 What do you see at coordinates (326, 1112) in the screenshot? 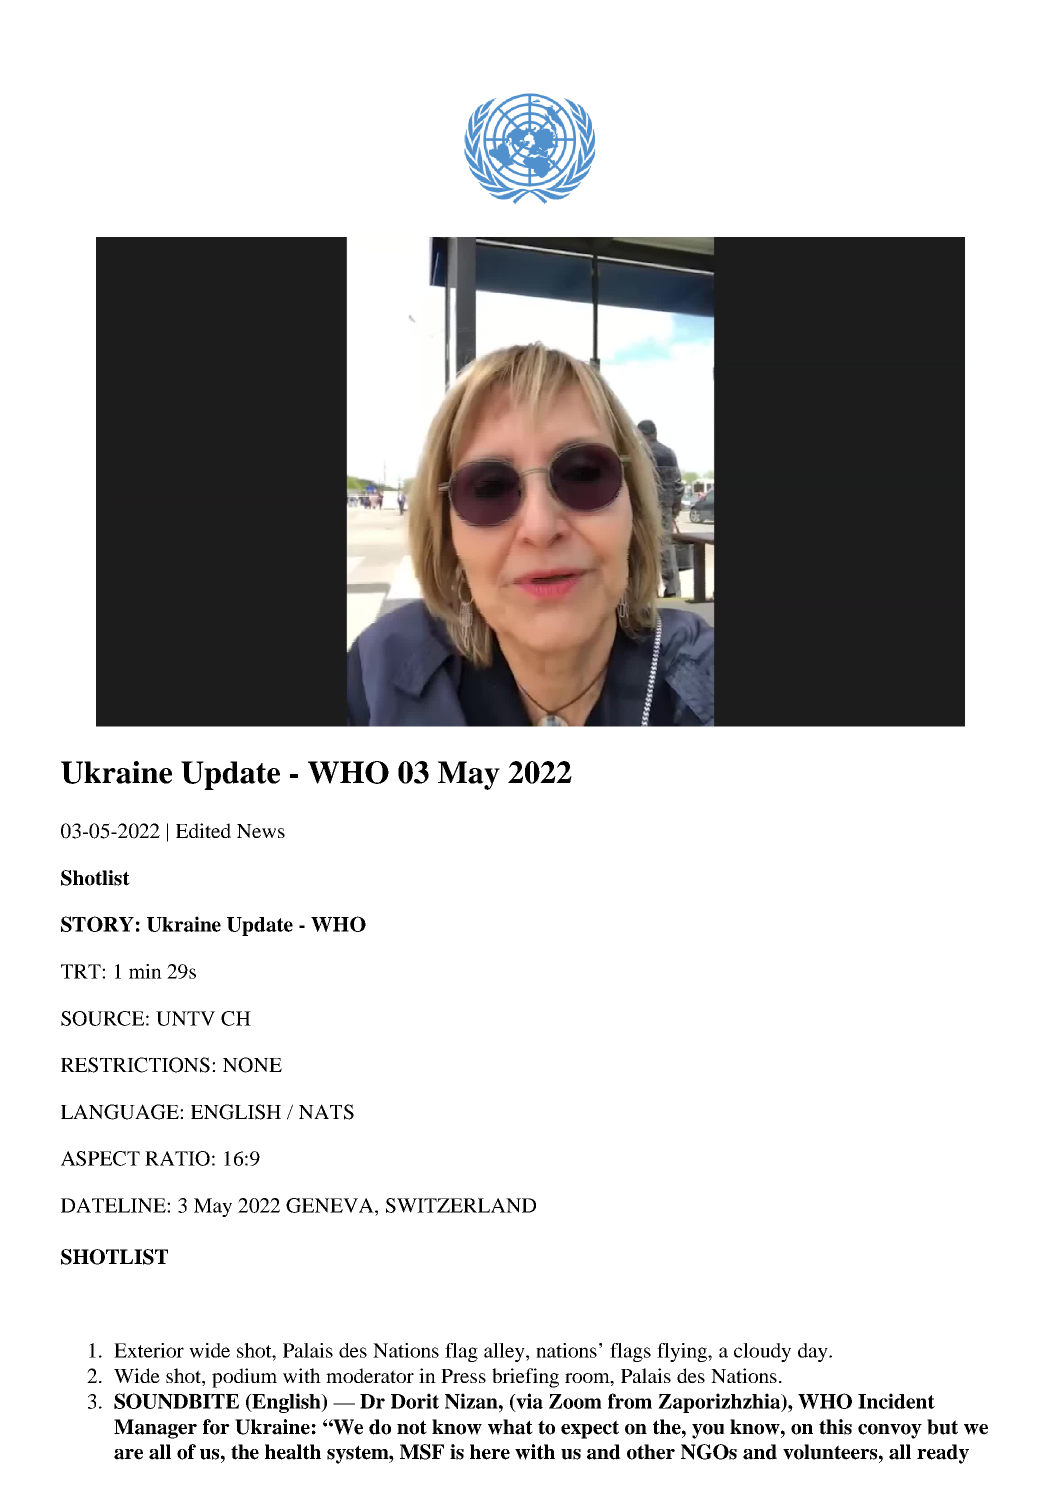
I see `NATS` at bounding box center [326, 1112].
